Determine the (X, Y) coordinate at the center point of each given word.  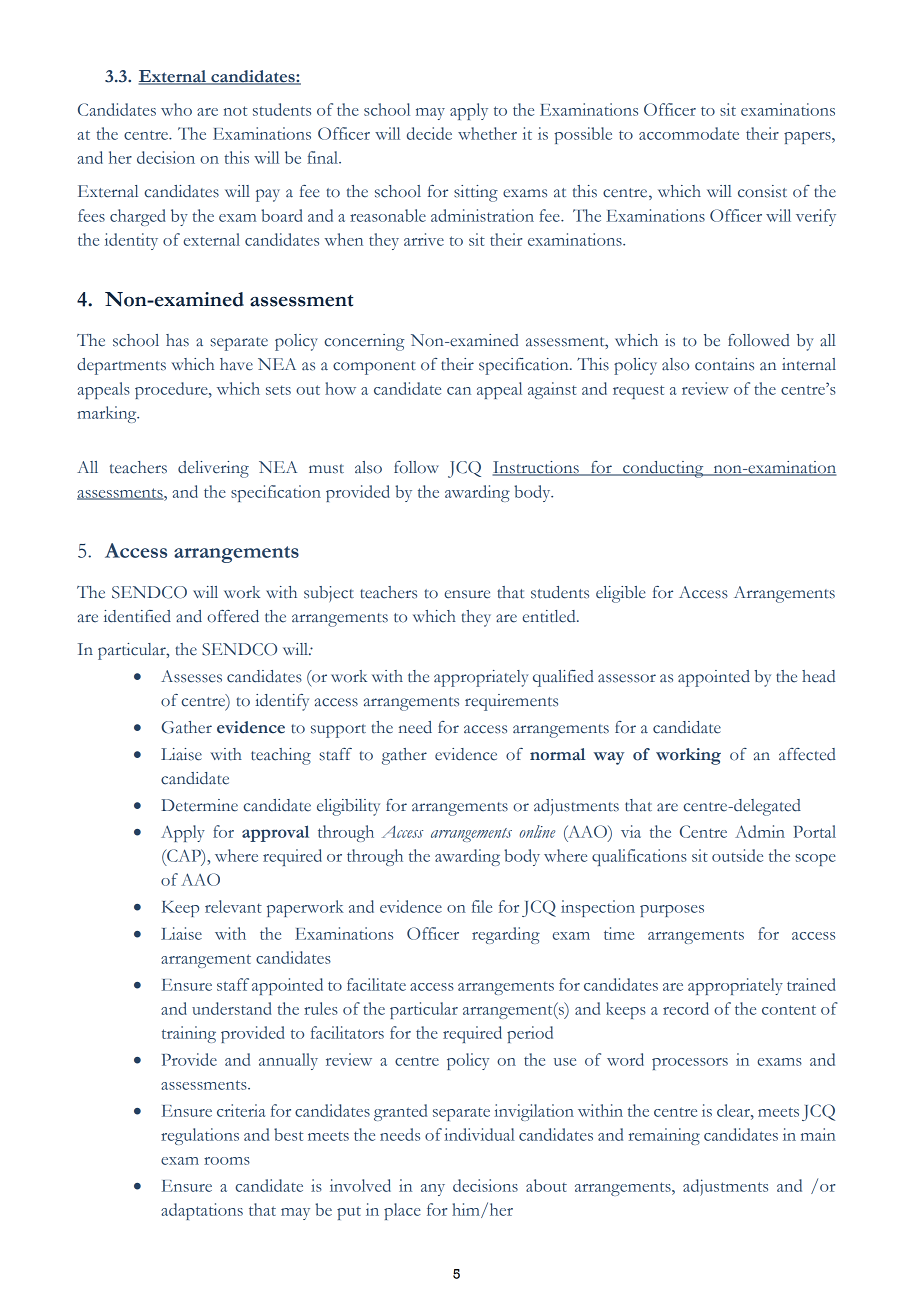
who (176, 109)
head (818, 676)
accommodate (689, 133)
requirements (511, 702)
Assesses (191, 676)
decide (429, 133)
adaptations (202, 1211)
